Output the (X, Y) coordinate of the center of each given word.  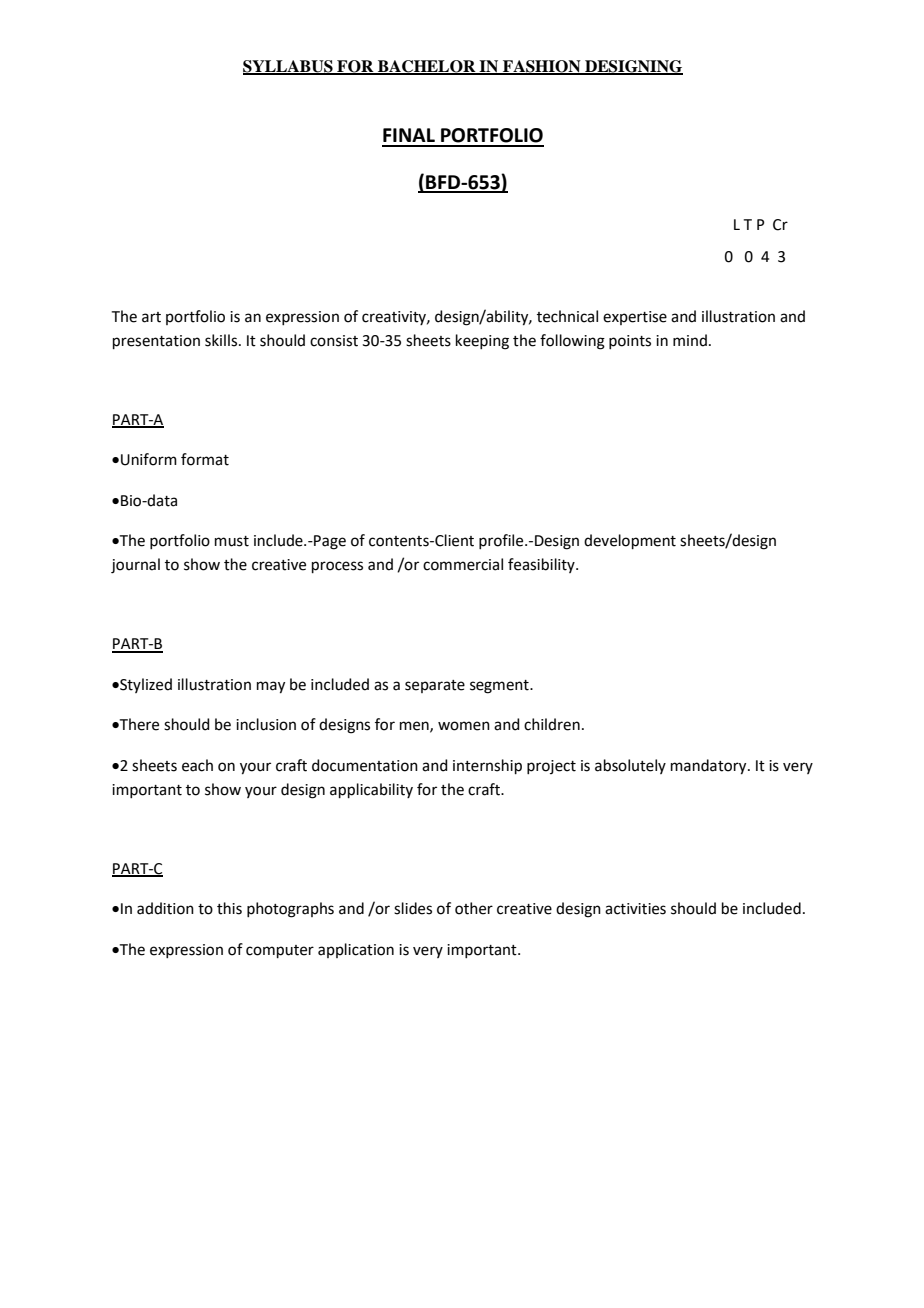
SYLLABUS (289, 67)
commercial (463, 564)
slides (413, 908)
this (229, 908)
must (232, 541)
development (630, 541)
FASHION (542, 67)
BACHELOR (427, 67)
